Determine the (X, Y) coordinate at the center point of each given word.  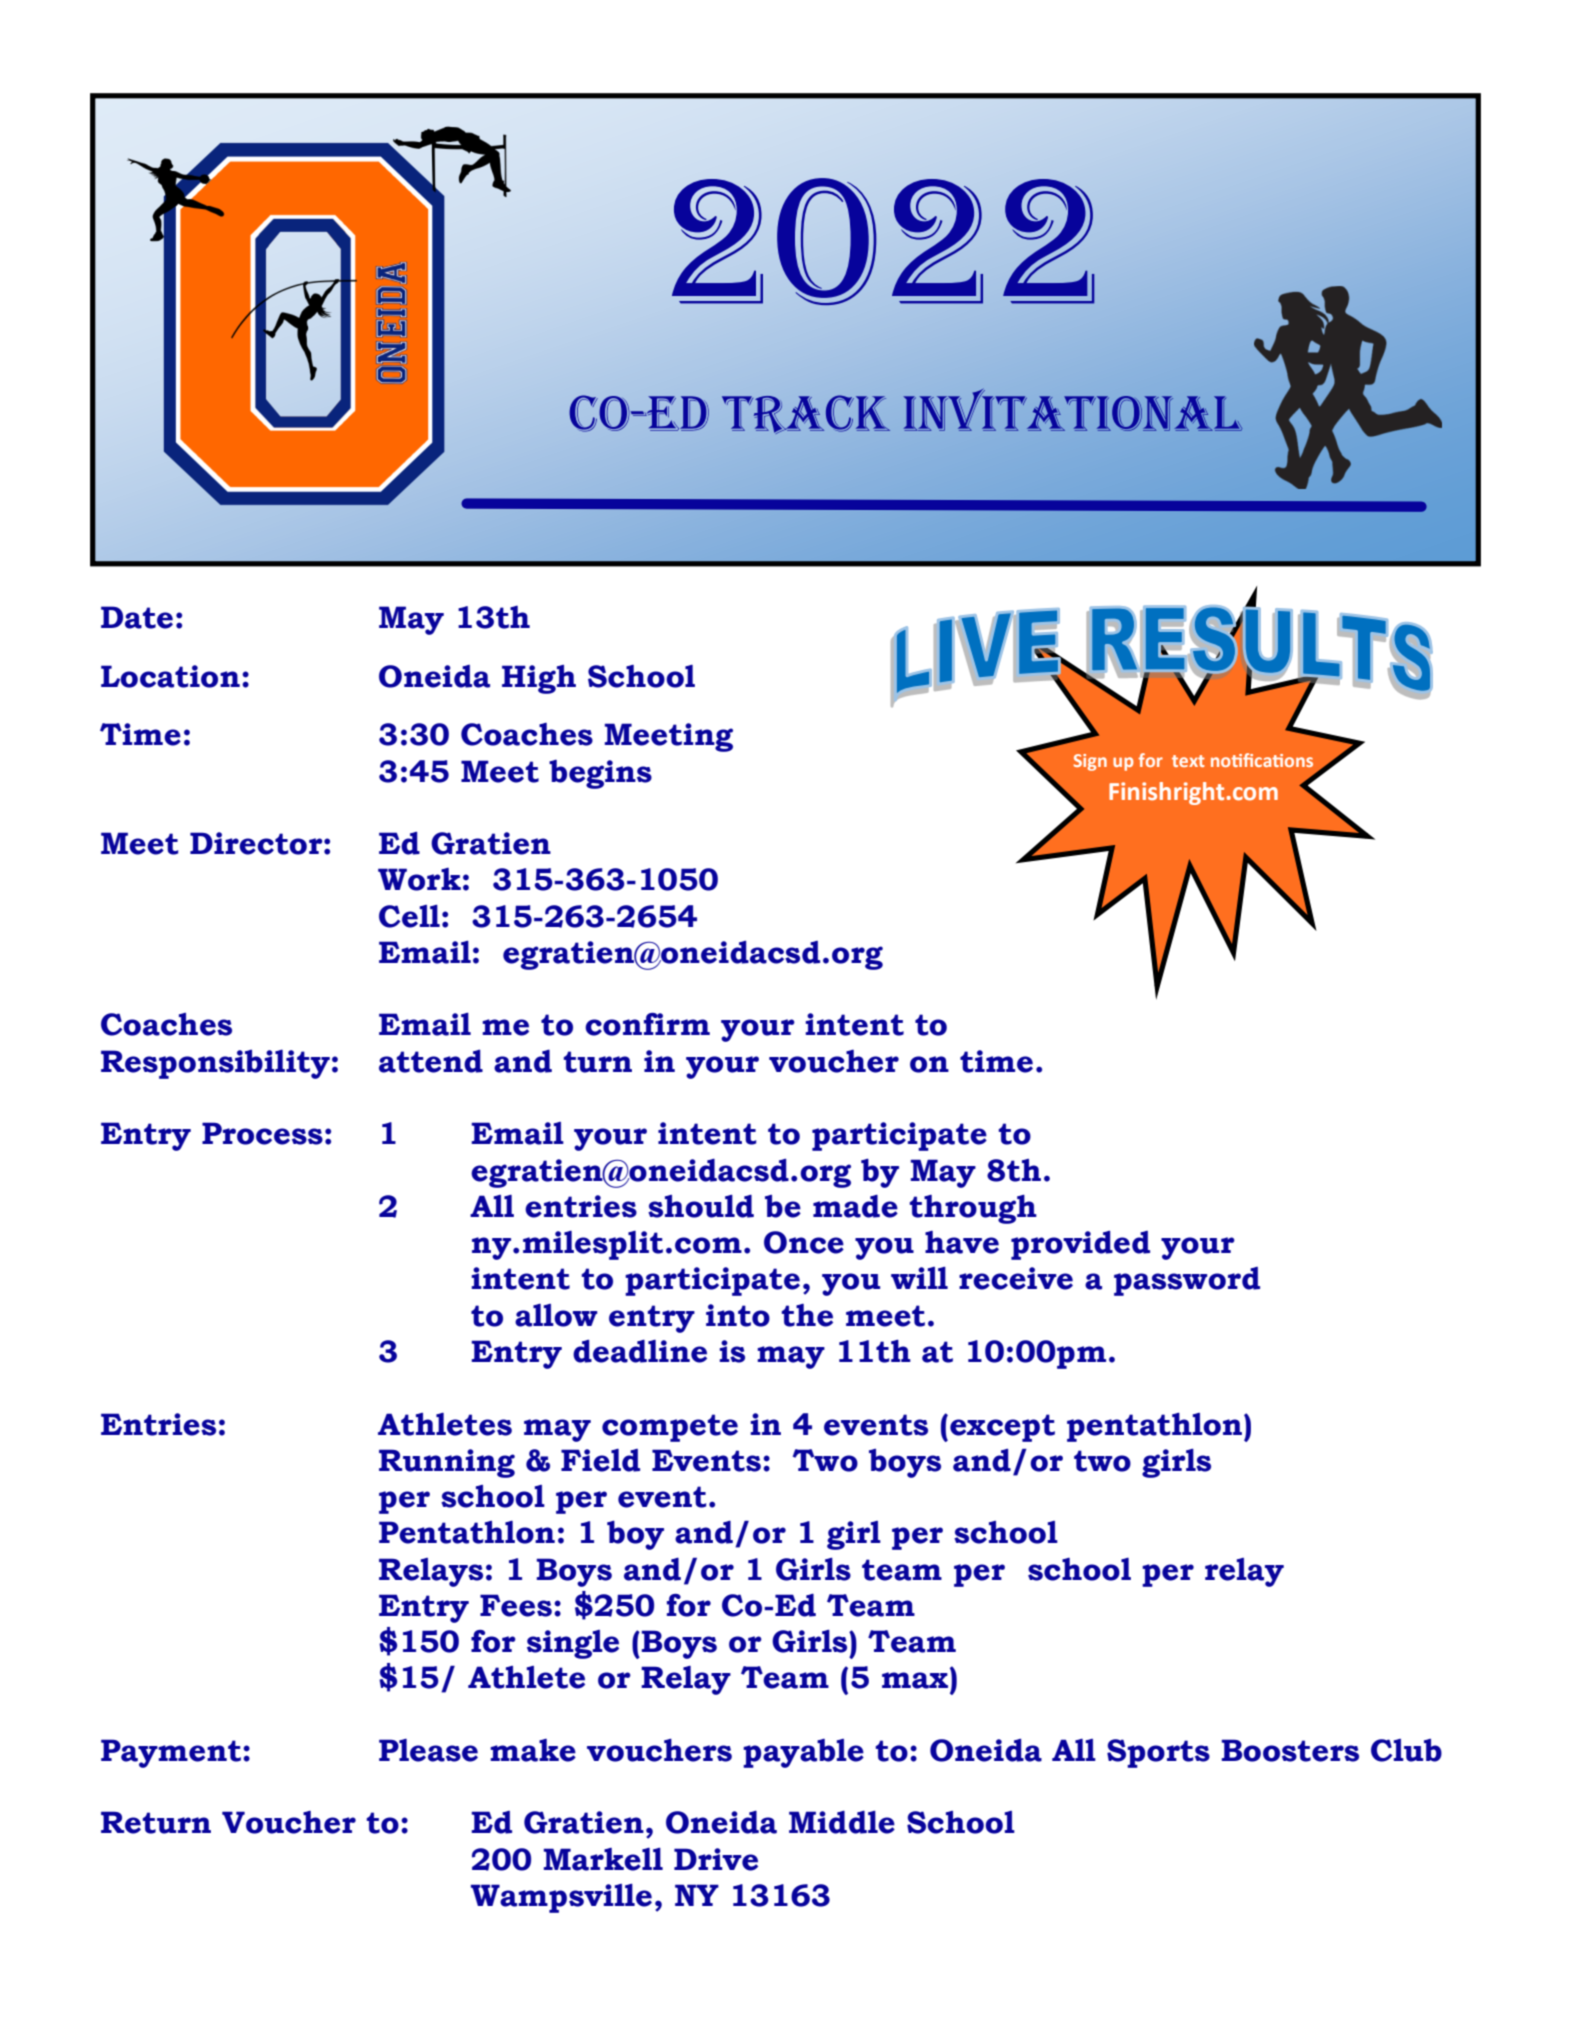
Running (447, 1463)
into (738, 1315)
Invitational (1073, 410)
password (1187, 1281)
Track (806, 414)
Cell (409, 916)
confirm (647, 1024)
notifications (1262, 760)
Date (137, 617)
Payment (171, 1753)
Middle (842, 1822)
